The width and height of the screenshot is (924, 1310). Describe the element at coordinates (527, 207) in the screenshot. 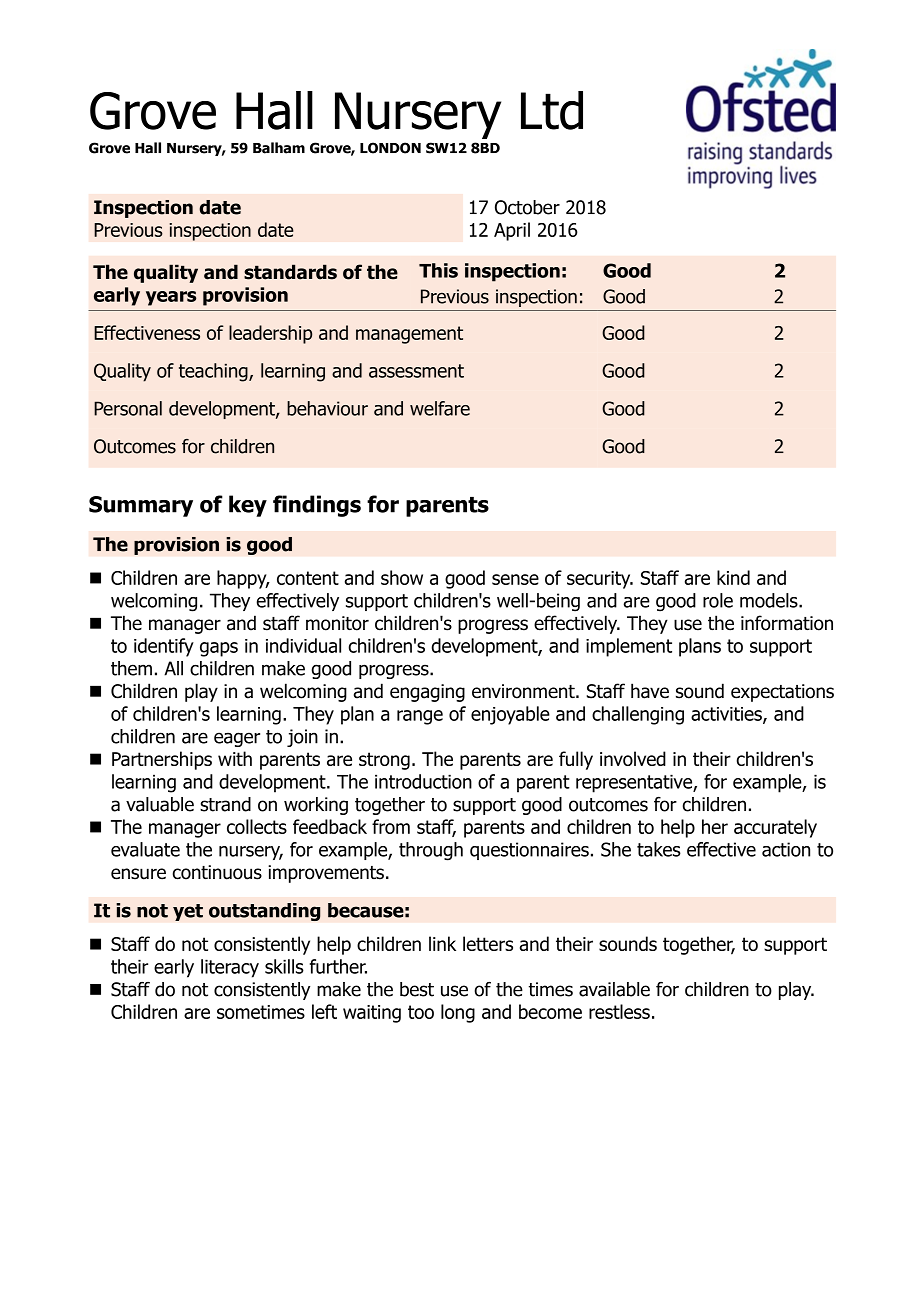

I see `October` at that location.
